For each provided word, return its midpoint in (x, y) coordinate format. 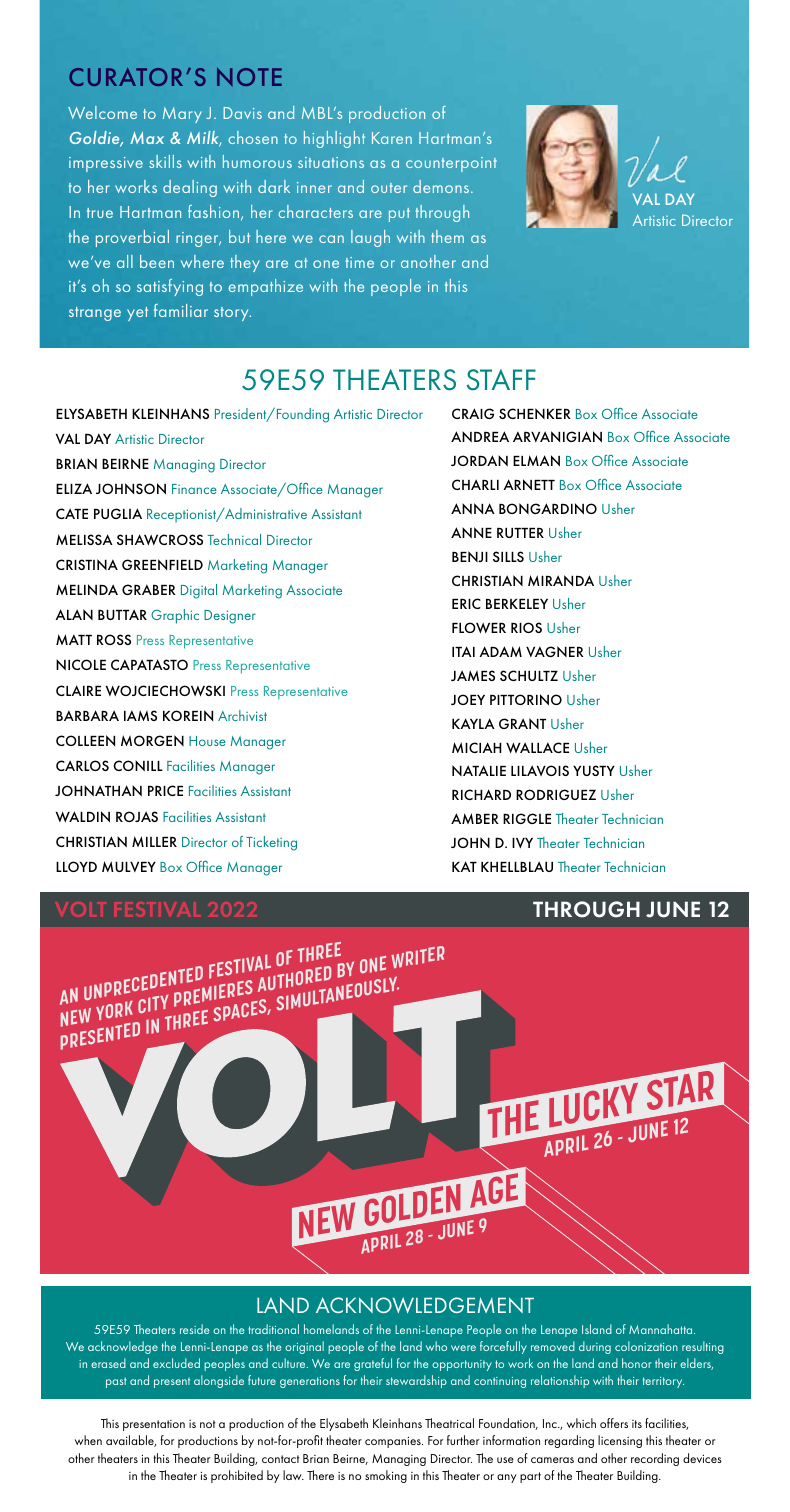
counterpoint (451, 164)
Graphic (175, 616)
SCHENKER (535, 413)
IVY (522, 843)
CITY (153, 1004)
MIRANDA (561, 580)
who (436, 1346)
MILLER (154, 841)
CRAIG (473, 413)
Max (147, 138)
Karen (392, 138)
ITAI (463, 651)
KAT (464, 866)
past (116, 1382)
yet (137, 314)
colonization (646, 1346)
